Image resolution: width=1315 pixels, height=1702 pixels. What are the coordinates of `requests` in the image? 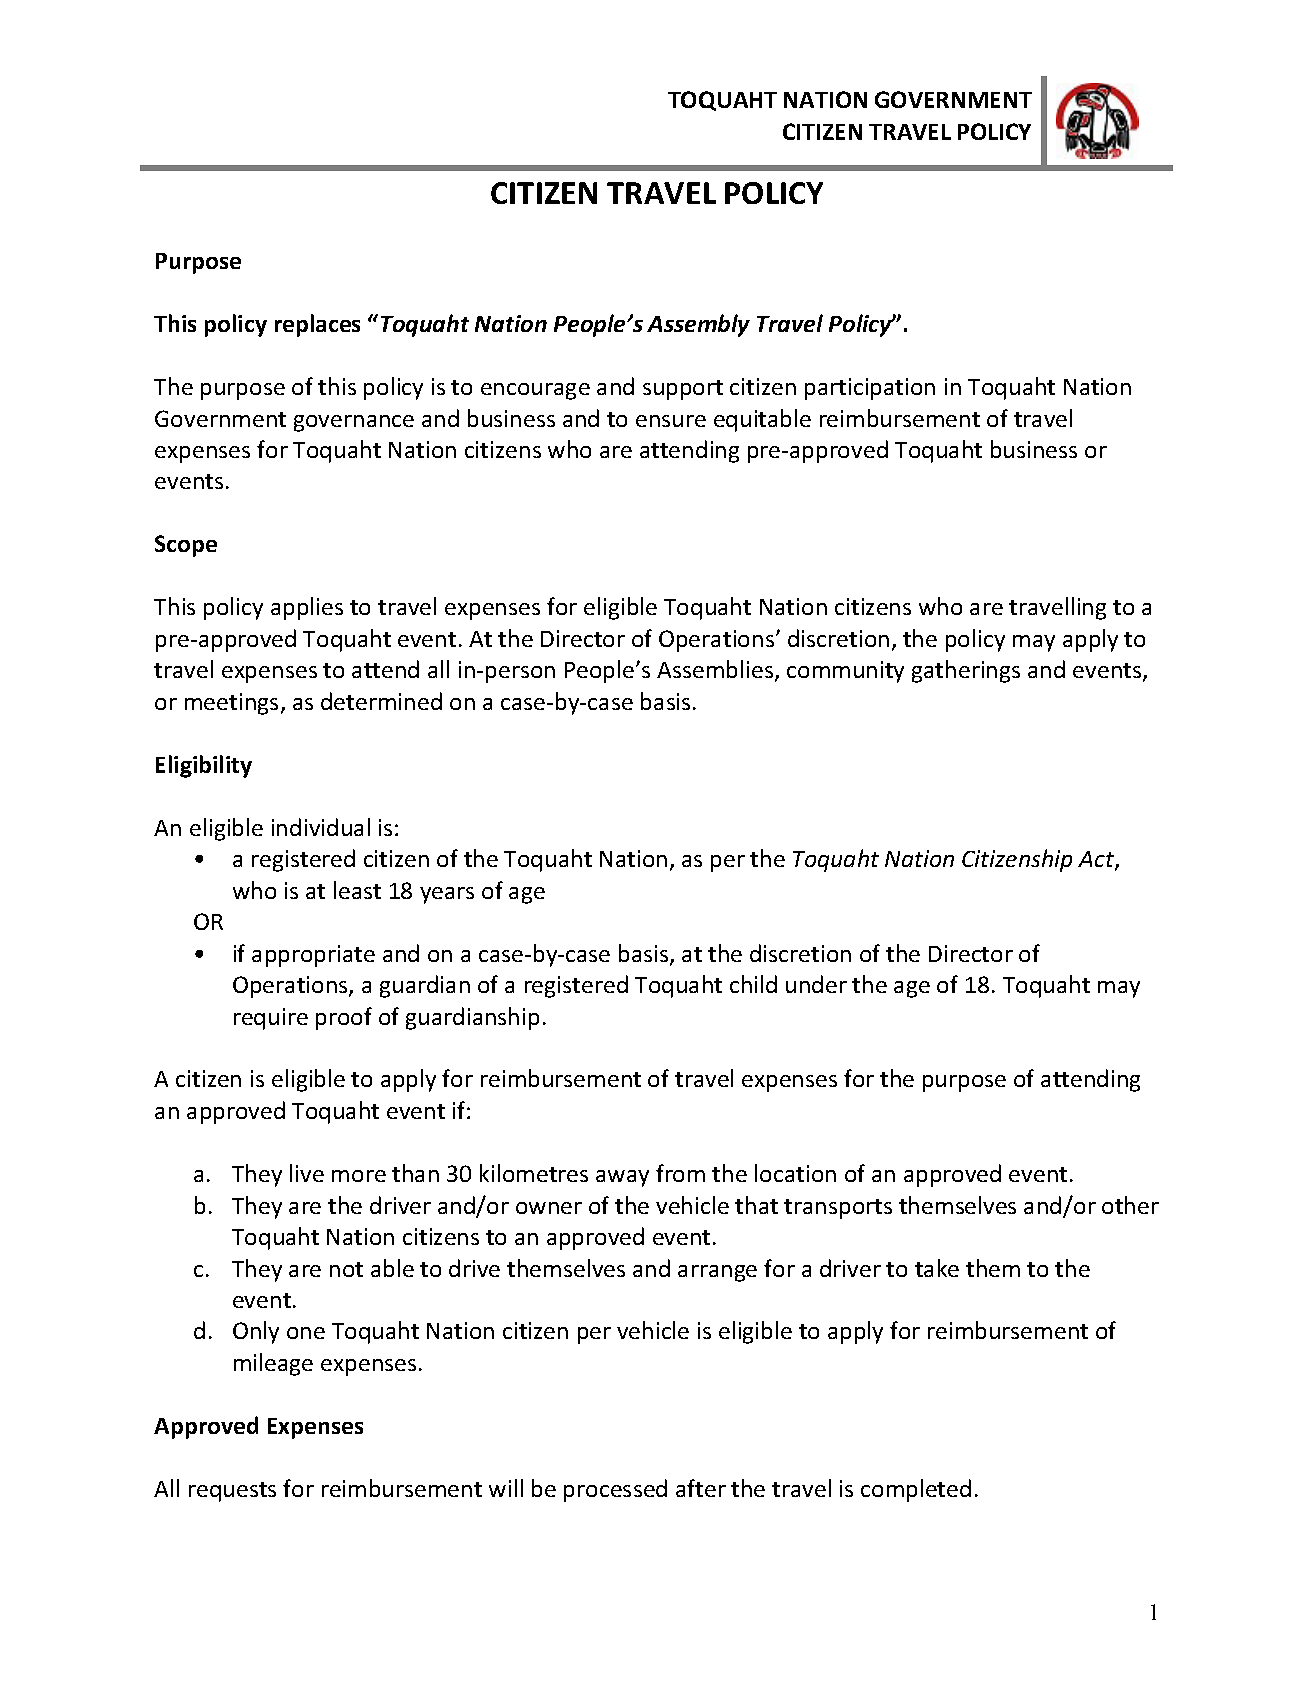 It's located at (232, 1492).
